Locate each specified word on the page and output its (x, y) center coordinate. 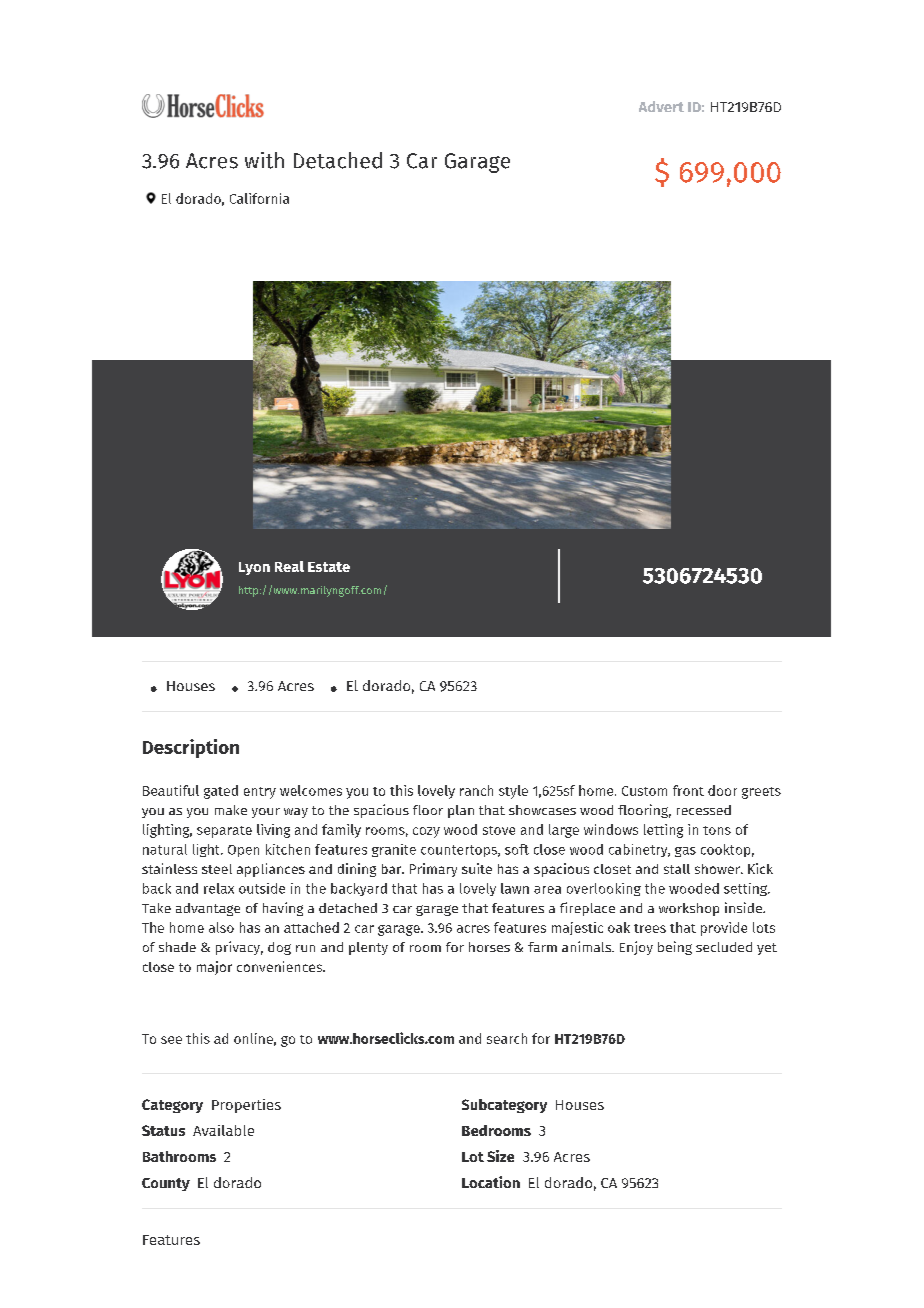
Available (223, 1130)
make (231, 810)
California (259, 198)
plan (461, 811)
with (264, 160)
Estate (329, 567)
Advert (661, 106)
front (688, 790)
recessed (704, 810)
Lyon (254, 568)
